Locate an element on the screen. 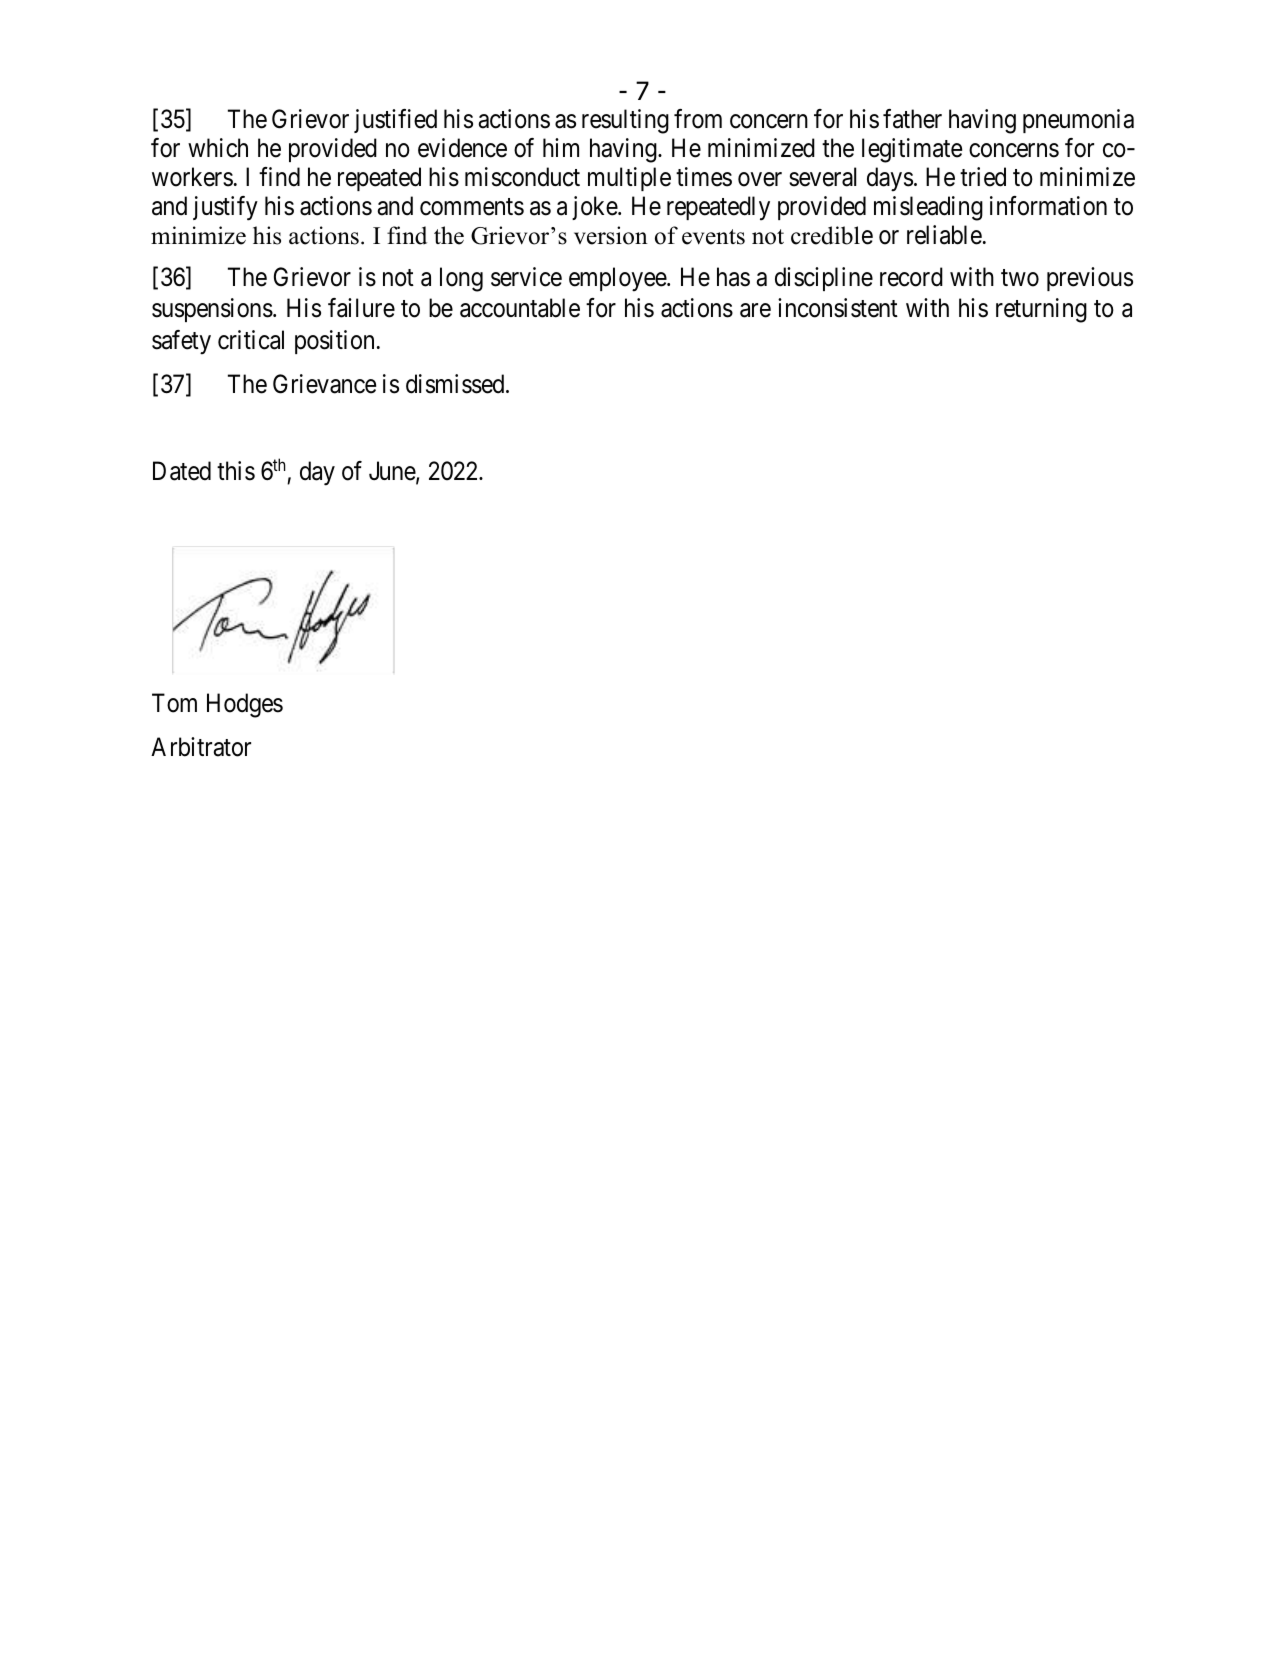 The image size is (1285, 1664). failure is located at coordinates (361, 308).
